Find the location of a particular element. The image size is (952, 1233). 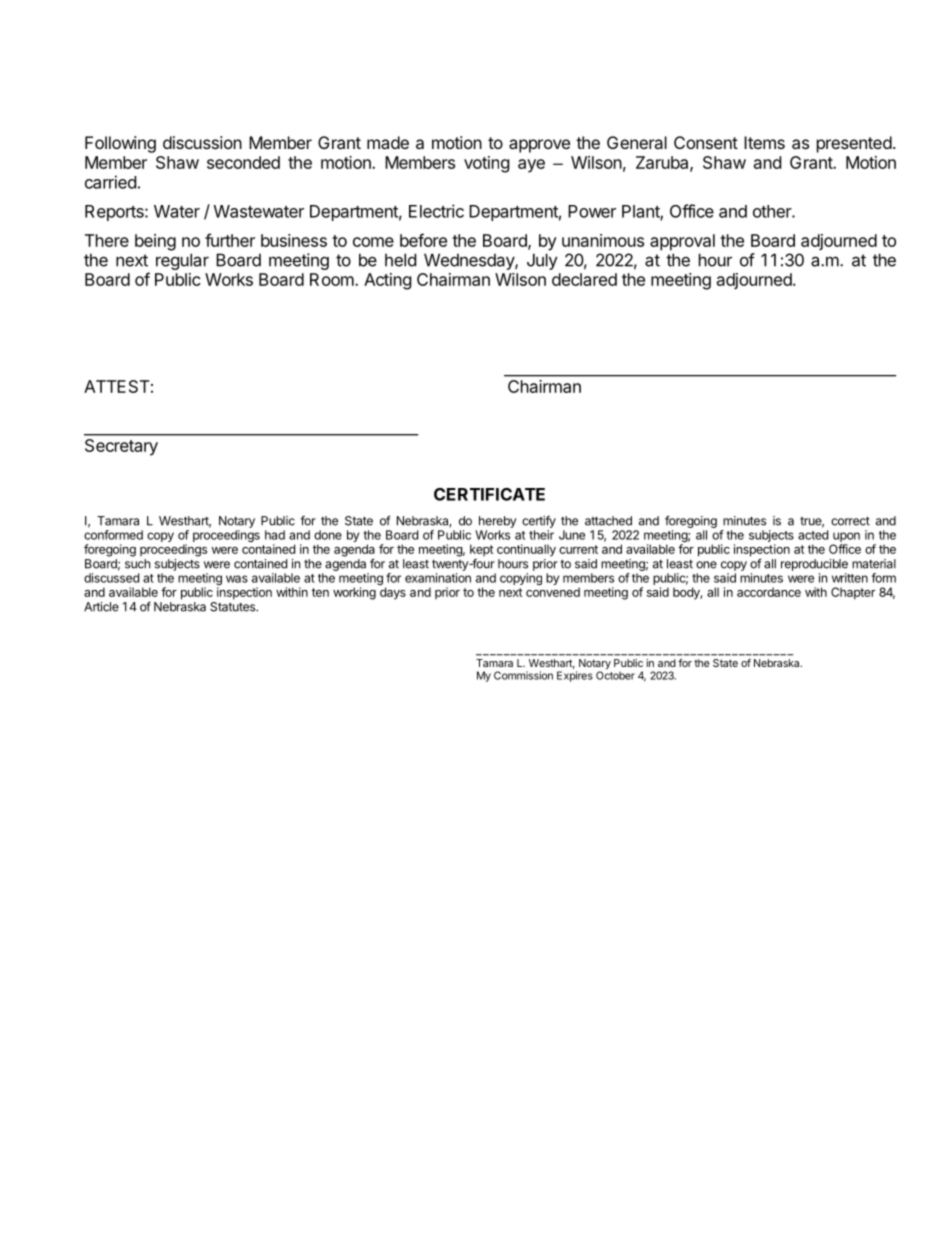

hereby is located at coordinates (498, 522).
